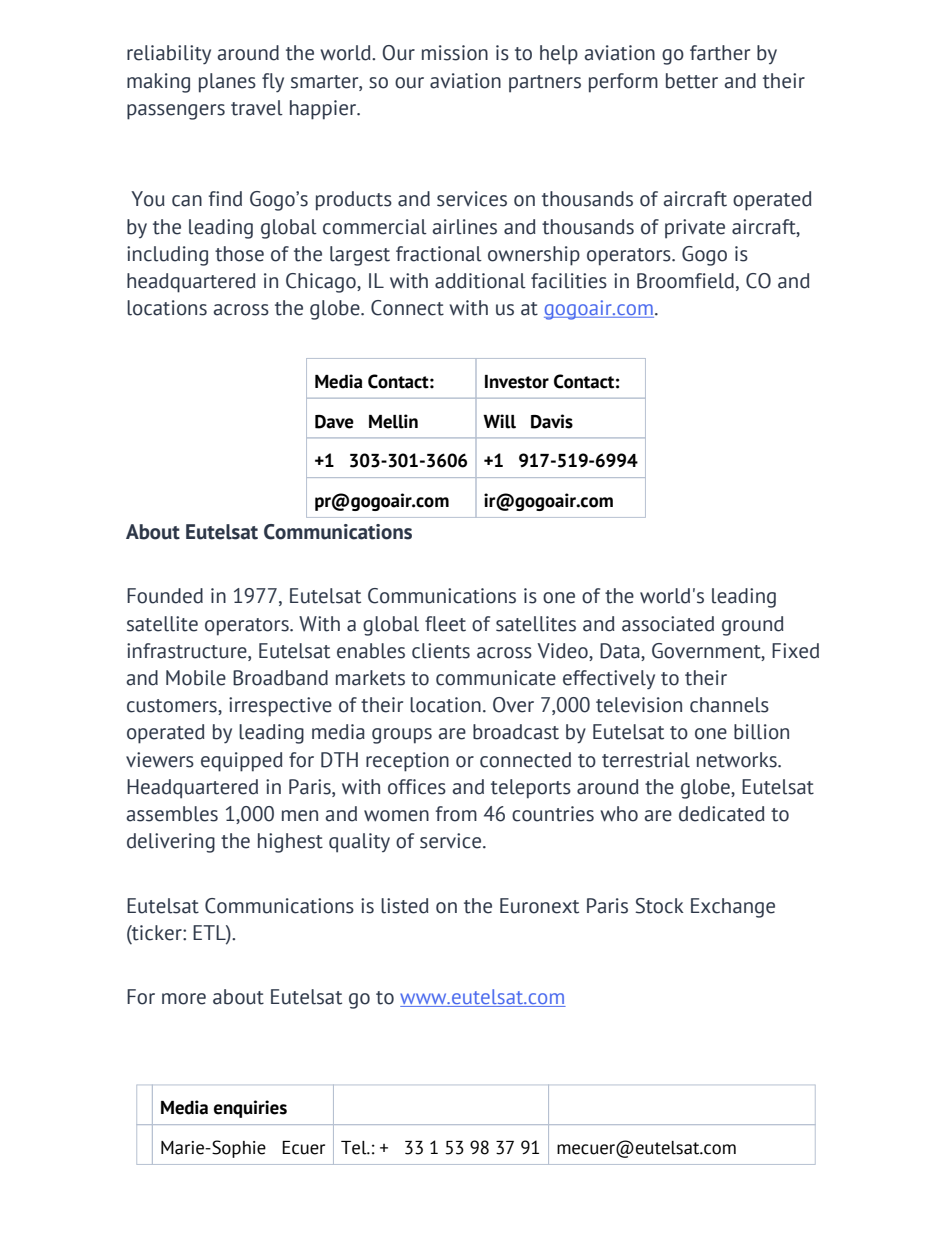 The image size is (952, 1233). Describe the element at coordinates (445, 624) in the screenshot. I see `fleet` at that location.
